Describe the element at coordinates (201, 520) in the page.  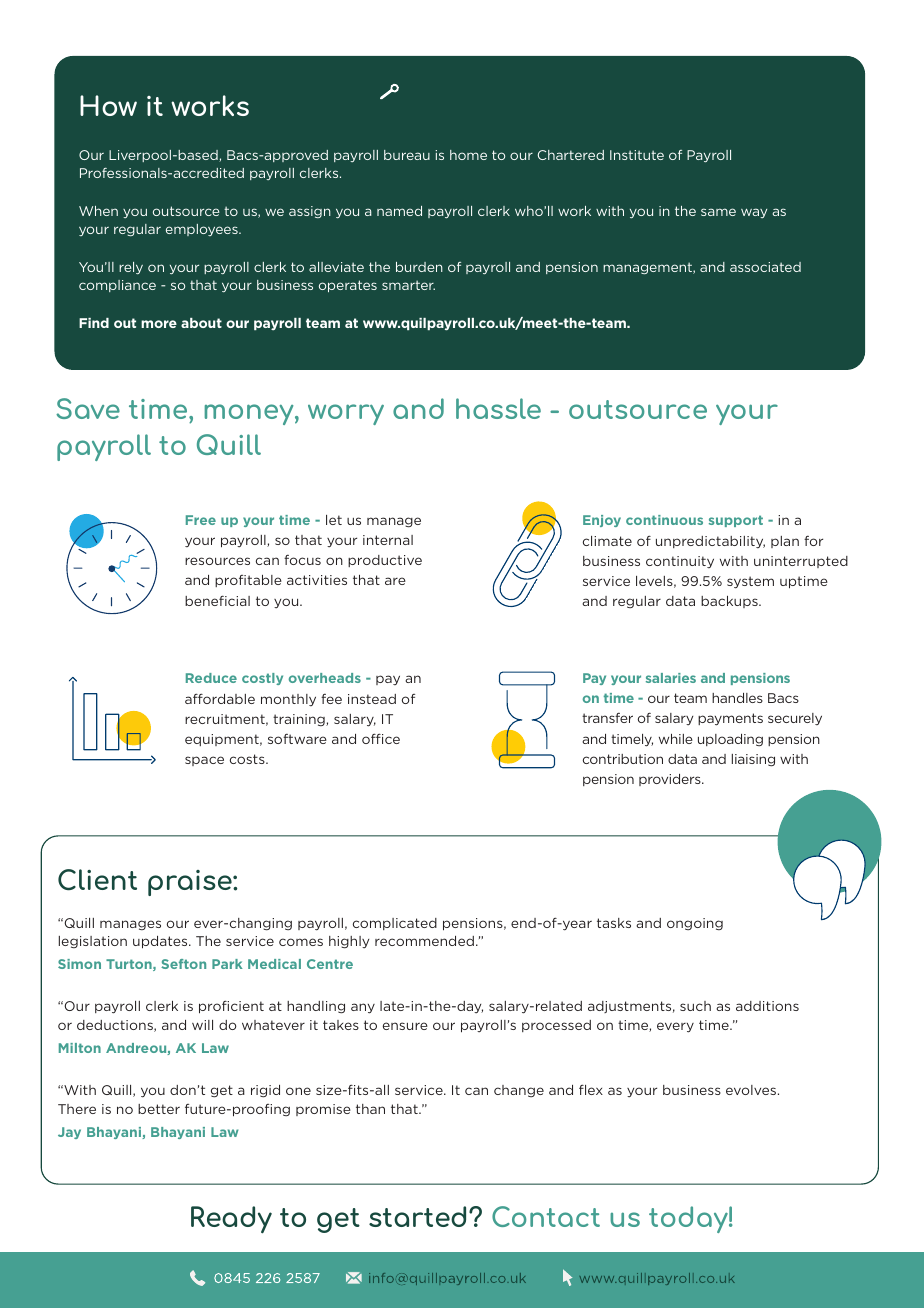
I see `Free` at that location.
